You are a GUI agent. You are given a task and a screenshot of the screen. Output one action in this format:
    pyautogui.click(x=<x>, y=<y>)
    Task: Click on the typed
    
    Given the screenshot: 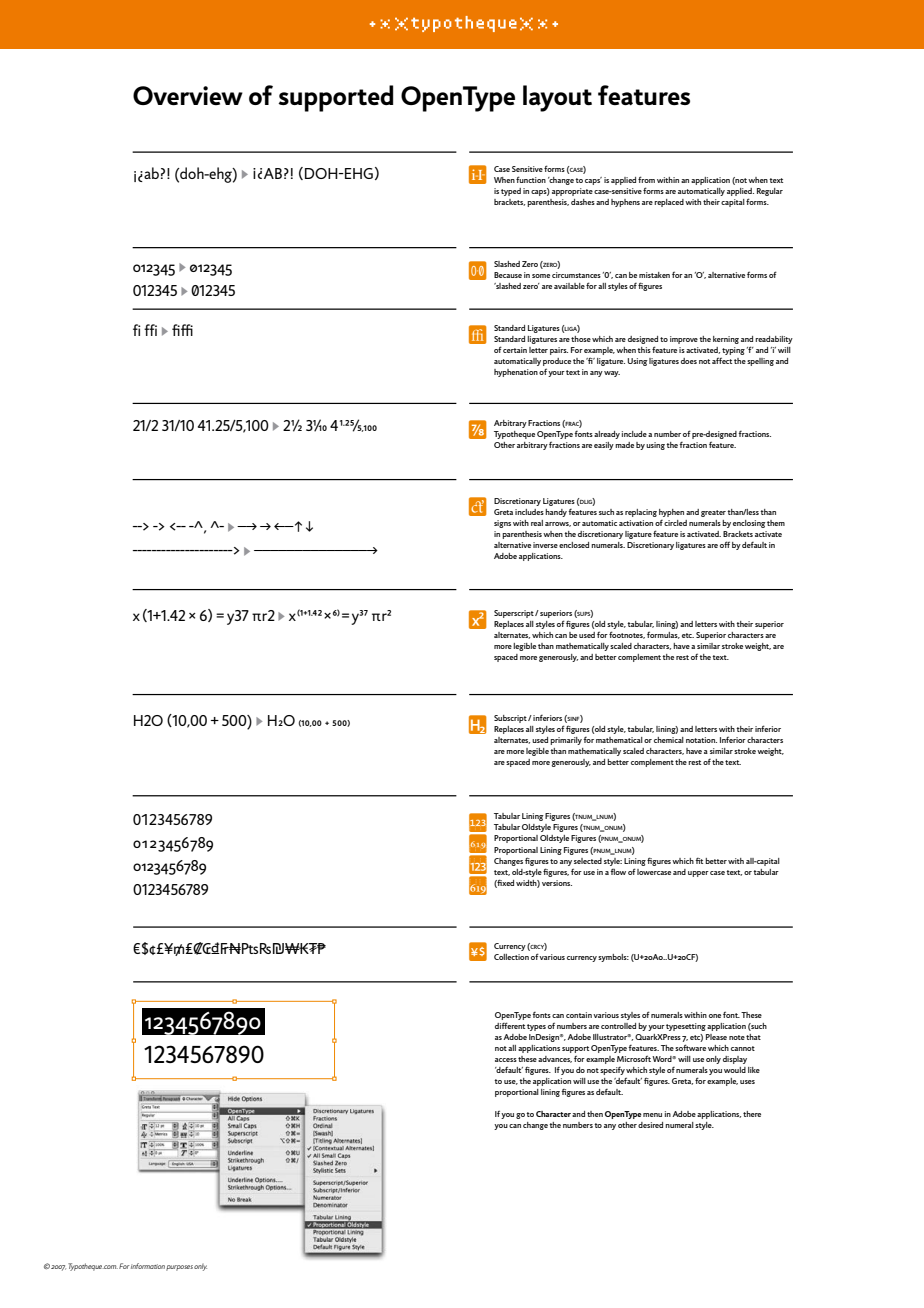 What is the action you would take?
    pyautogui.click(x=511, y=192)
